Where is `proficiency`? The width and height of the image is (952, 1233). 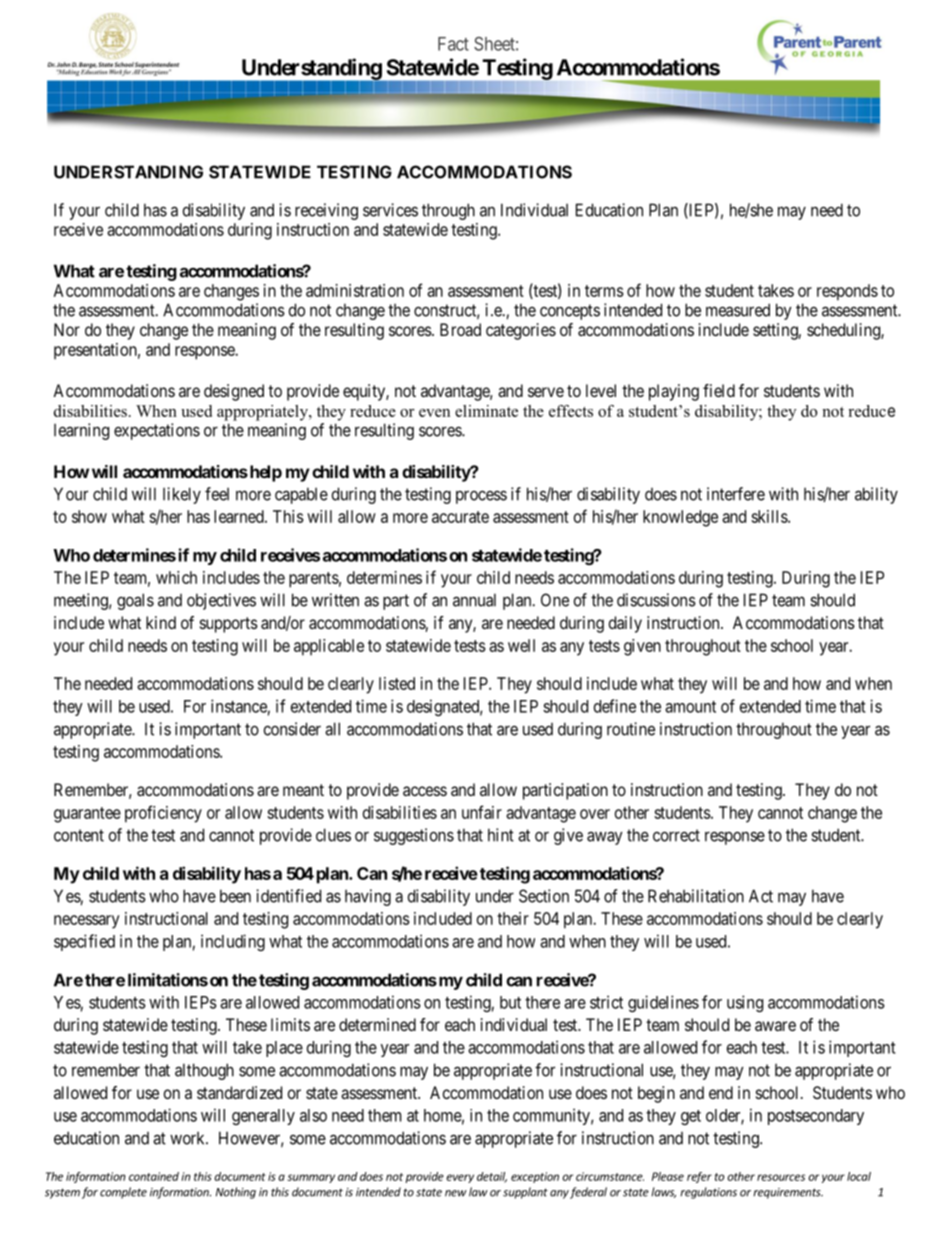 proficiency is located at coordinates (163, 814).
